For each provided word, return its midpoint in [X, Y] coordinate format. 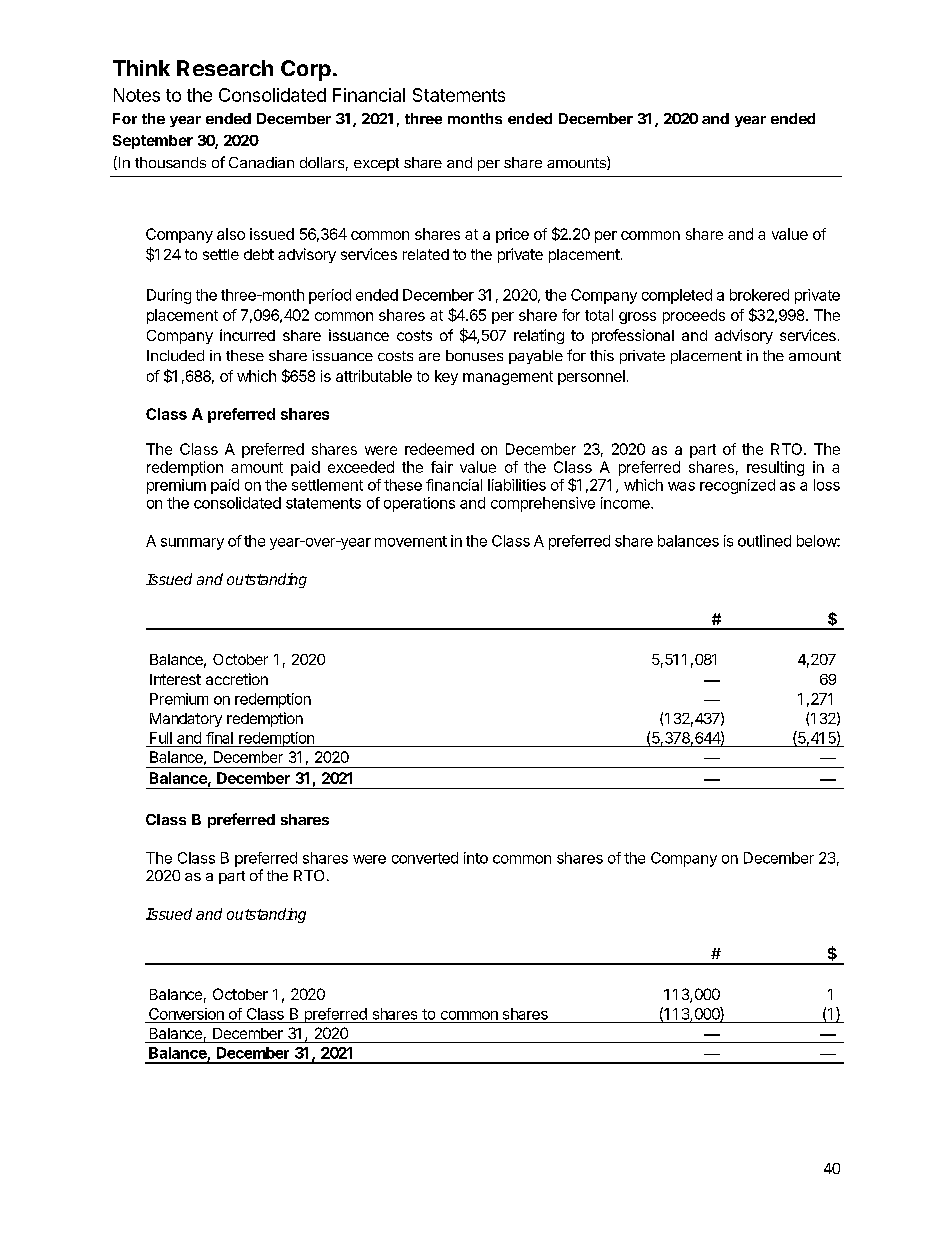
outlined [764, 541]
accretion [237, 679]
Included [175, 355]
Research [225, 68]
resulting [775, 468]
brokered [759, 295]
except [376, 164]
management [508, 378]
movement [411, 541]
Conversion [186, 1014]
